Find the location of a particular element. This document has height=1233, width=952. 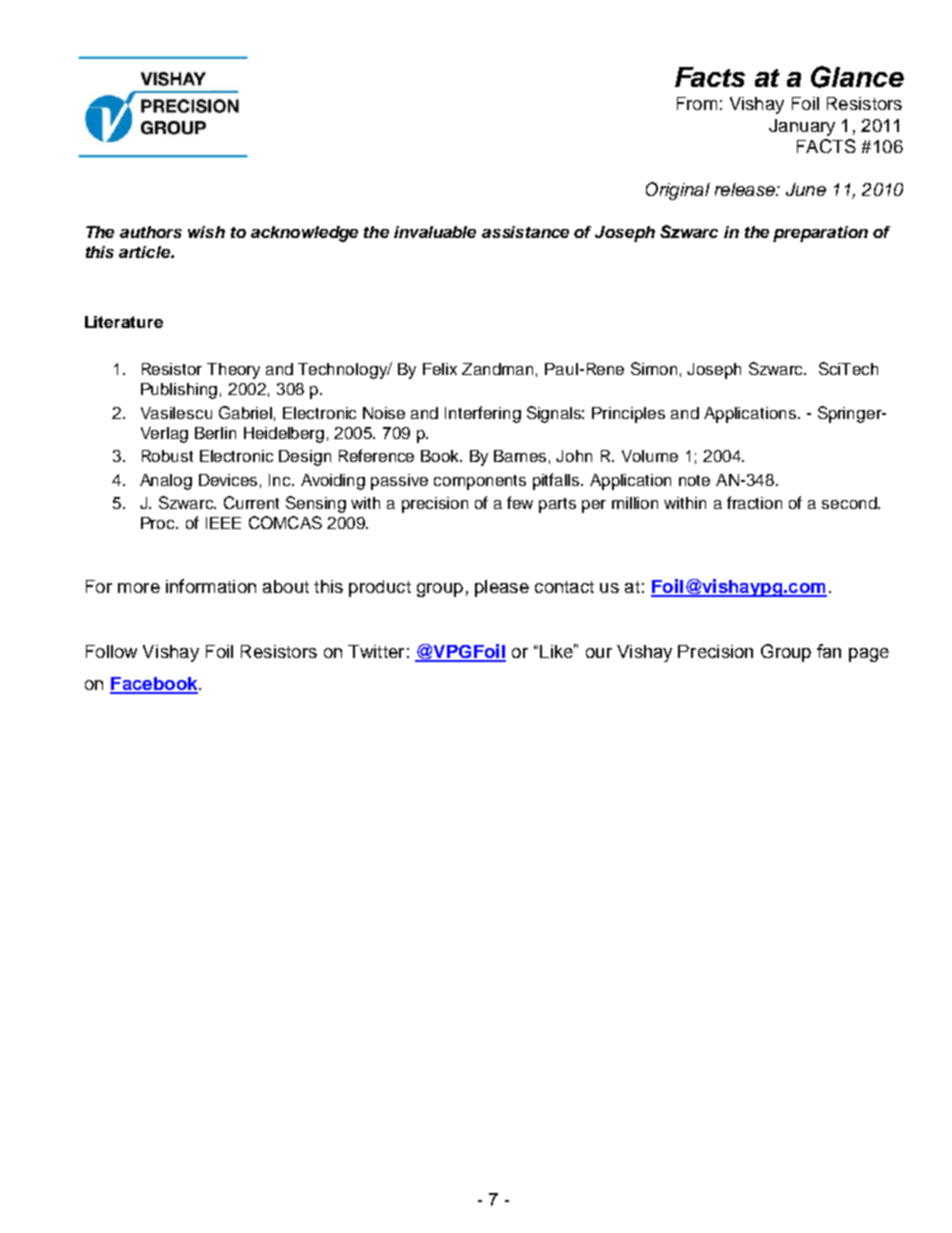

Felix is located at coordinates (440, 369).
